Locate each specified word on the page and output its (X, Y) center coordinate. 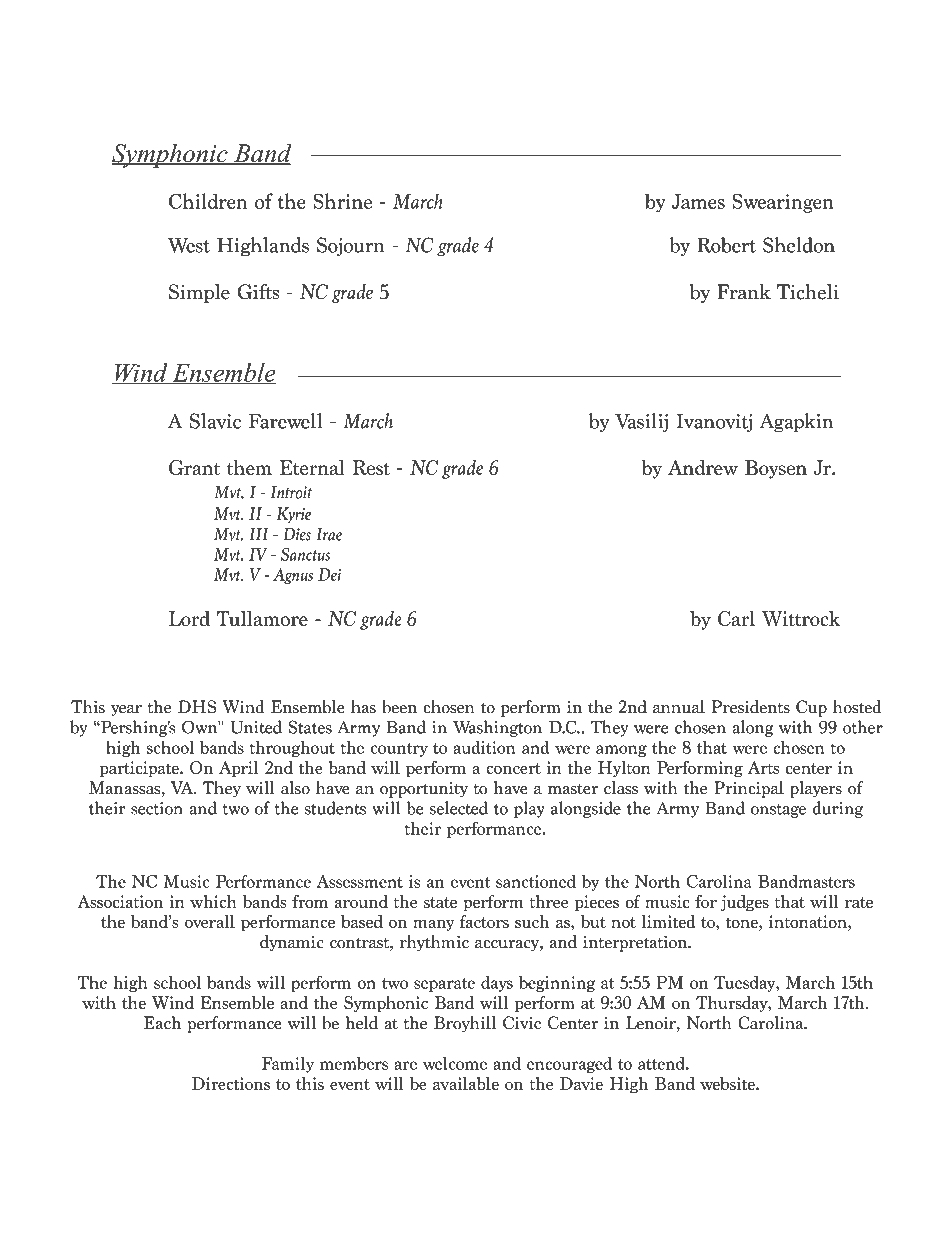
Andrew (703, 467)
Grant (194, 467)
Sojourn (351, 246)
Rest (371, 467)
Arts (764, 767)
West (189, 245)
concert (513, 768)
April (238, 769)
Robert (726, 245)
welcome (455, 1063)
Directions (231, 1083)
